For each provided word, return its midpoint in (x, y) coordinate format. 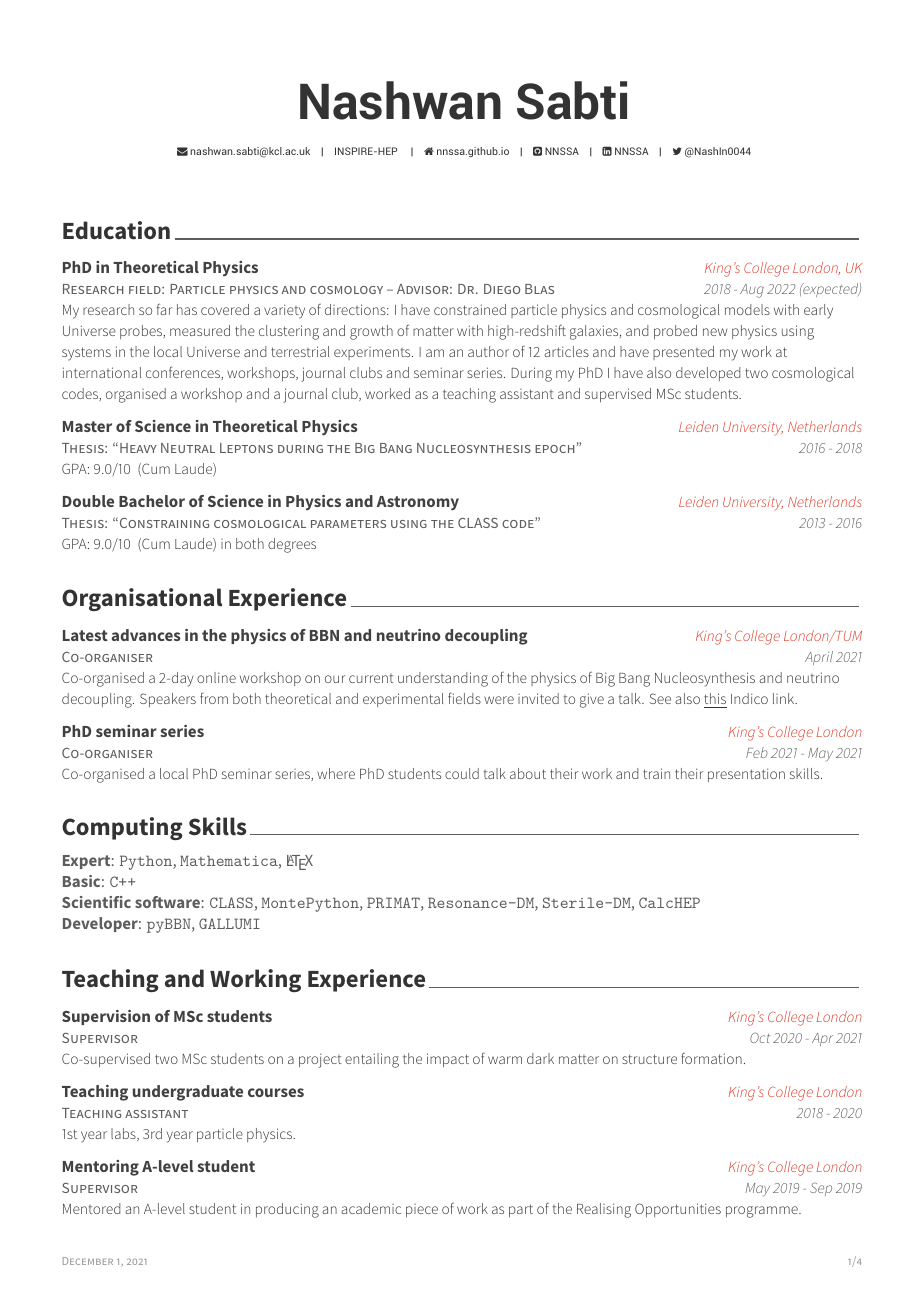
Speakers (168, 700)
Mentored (91, 1208)
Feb (757, 752)
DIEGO (502, 289)
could (462, 773)
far (164, 309)
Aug (752, 291)
